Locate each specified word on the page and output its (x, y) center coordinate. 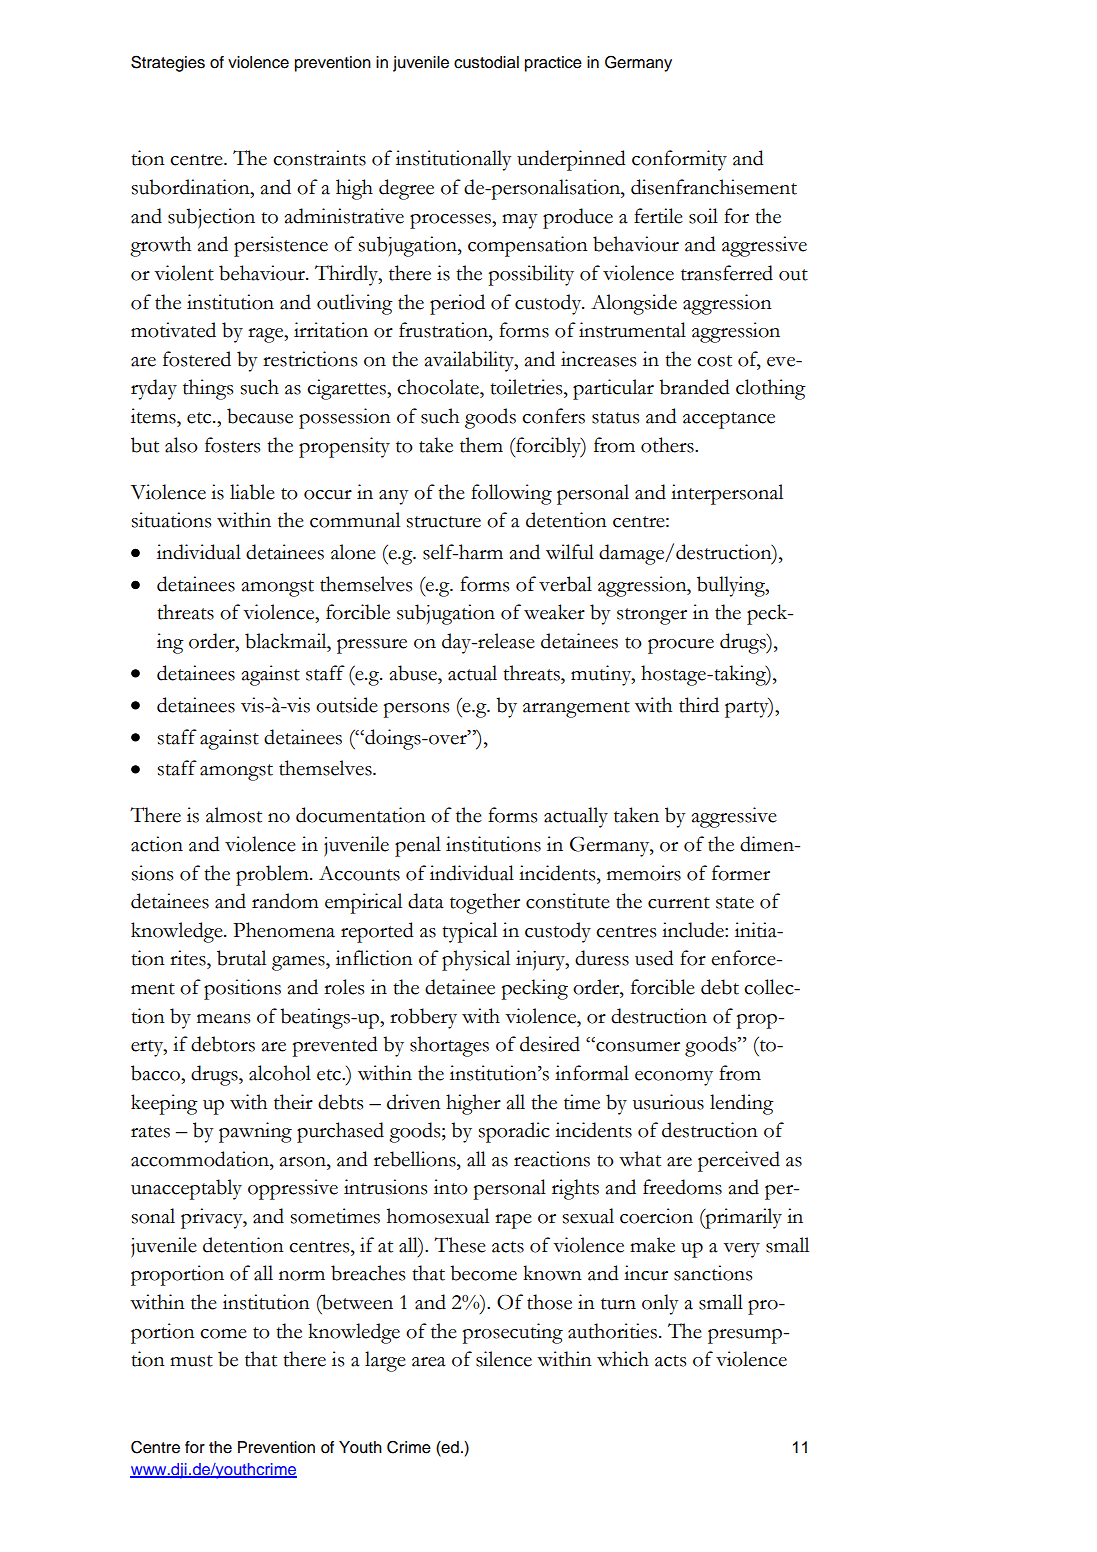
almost (234, 815)
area (429, 1362)
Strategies (168, 63)
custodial (486, 62)
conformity (679, 160)
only (660, 1304)
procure (681, 646)
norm (302, 1276)
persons (416, 710)
